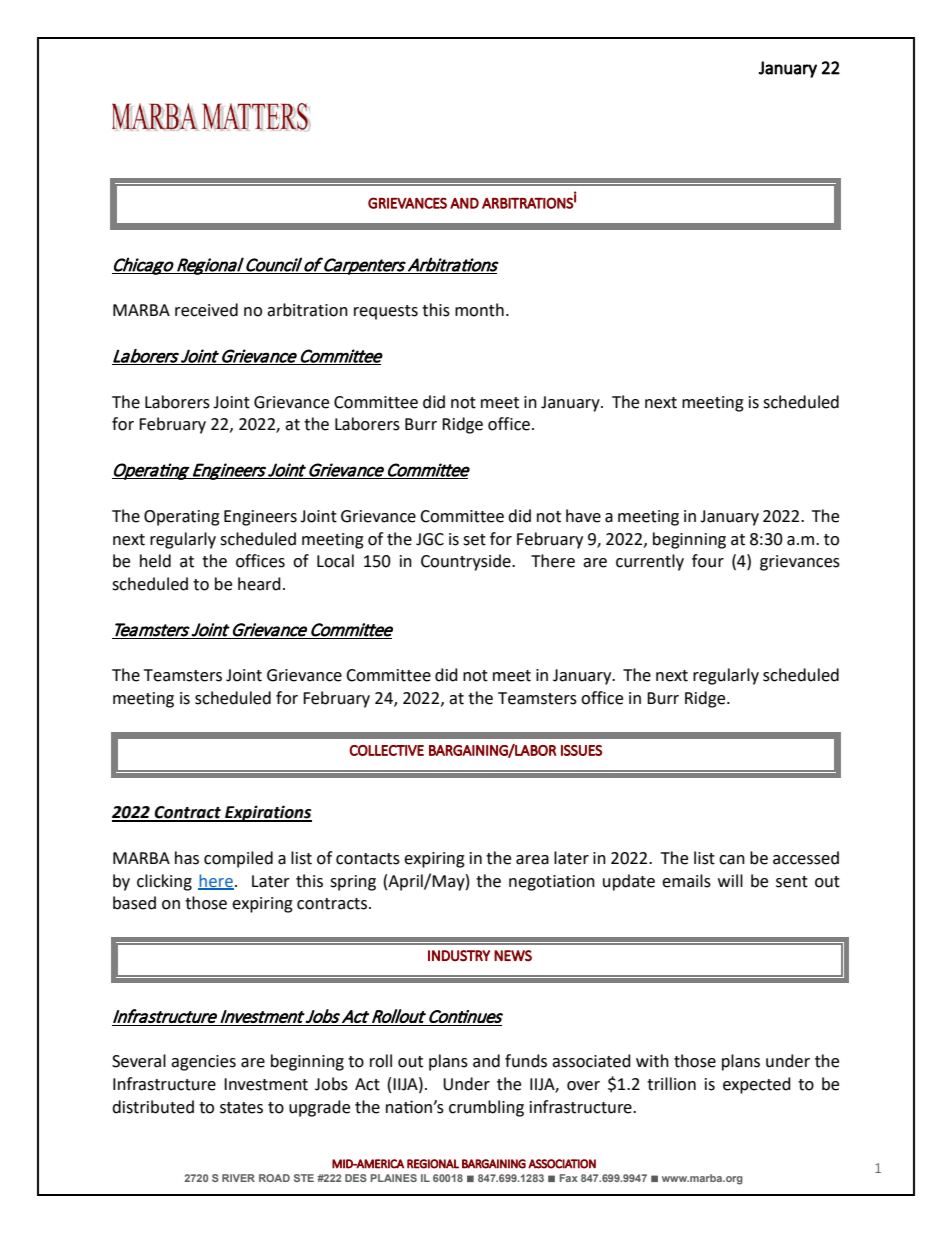 Image resolution: width=952 pixels, height=1233 pixels. I want to click on currently, so click(650, 562).
